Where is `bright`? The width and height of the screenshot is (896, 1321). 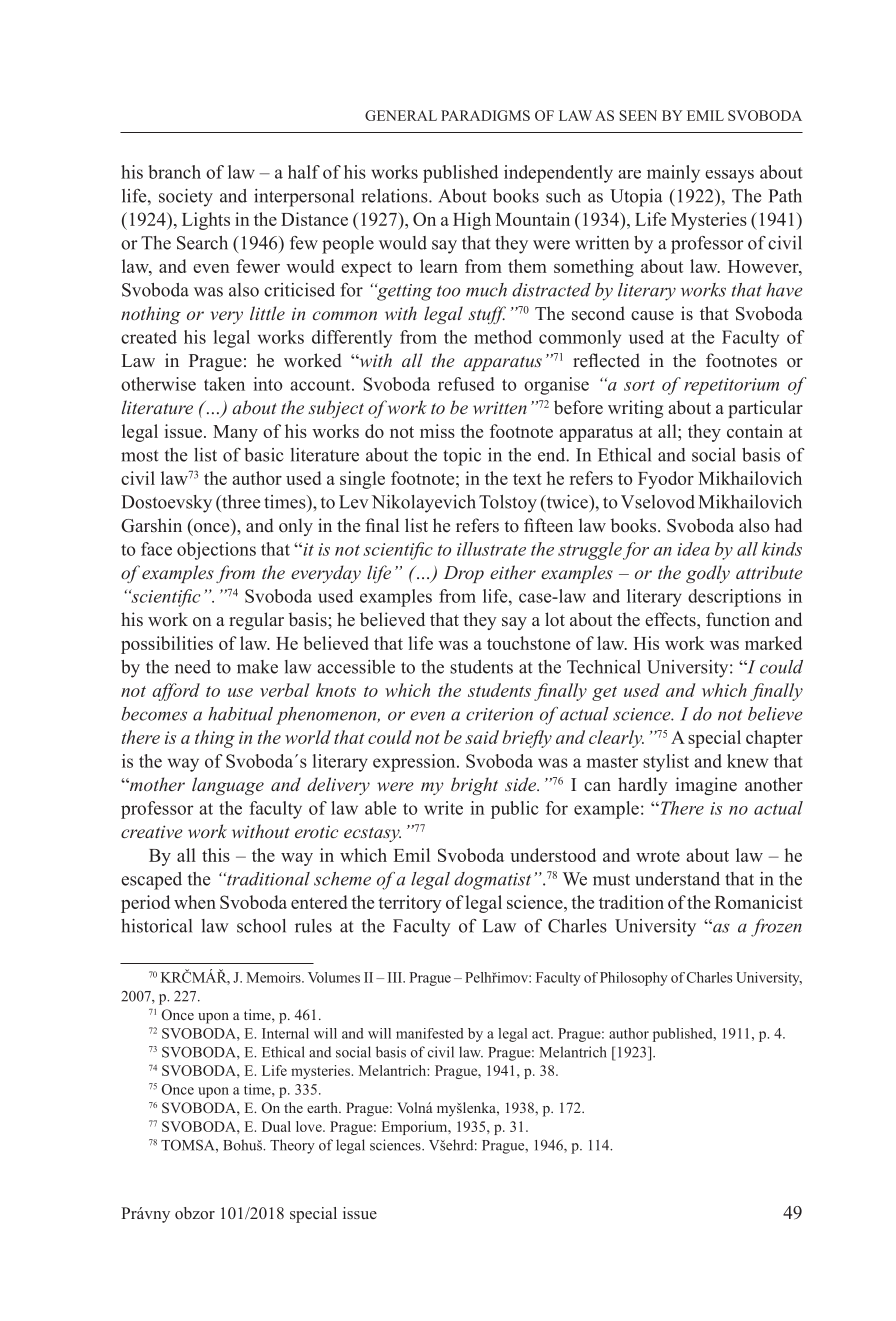 bright is located at coordinates (474, 786).
